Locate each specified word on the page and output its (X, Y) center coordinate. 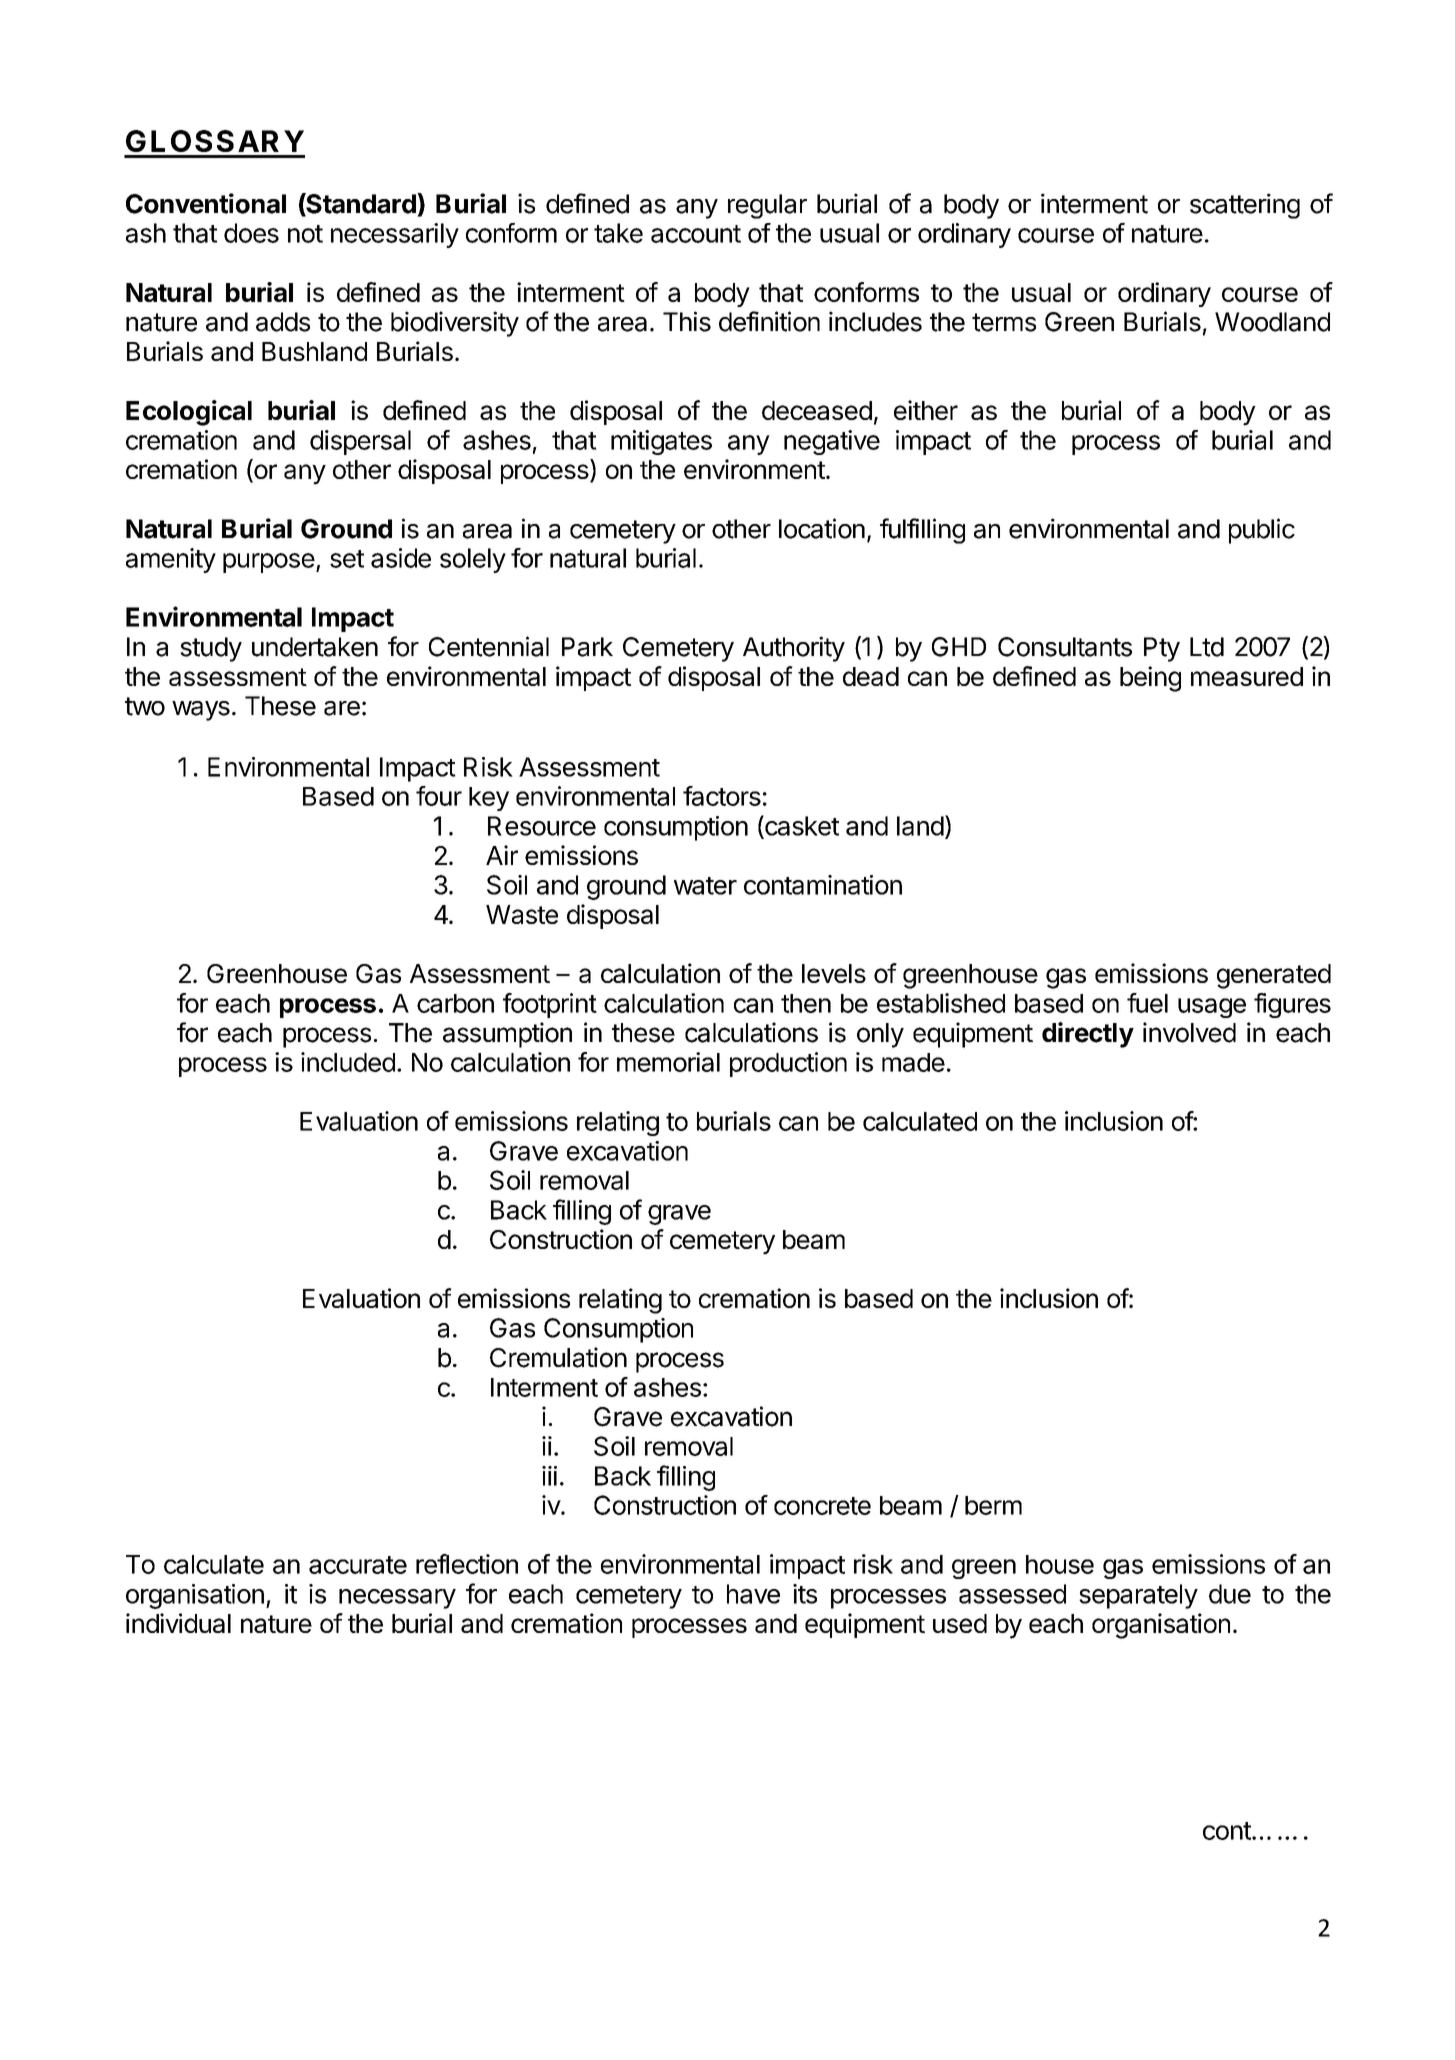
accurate (358, 1565)
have (753, 1594)
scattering (1245, 206)
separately (1138, 1596)
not (305, 234)
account (696, 234)
